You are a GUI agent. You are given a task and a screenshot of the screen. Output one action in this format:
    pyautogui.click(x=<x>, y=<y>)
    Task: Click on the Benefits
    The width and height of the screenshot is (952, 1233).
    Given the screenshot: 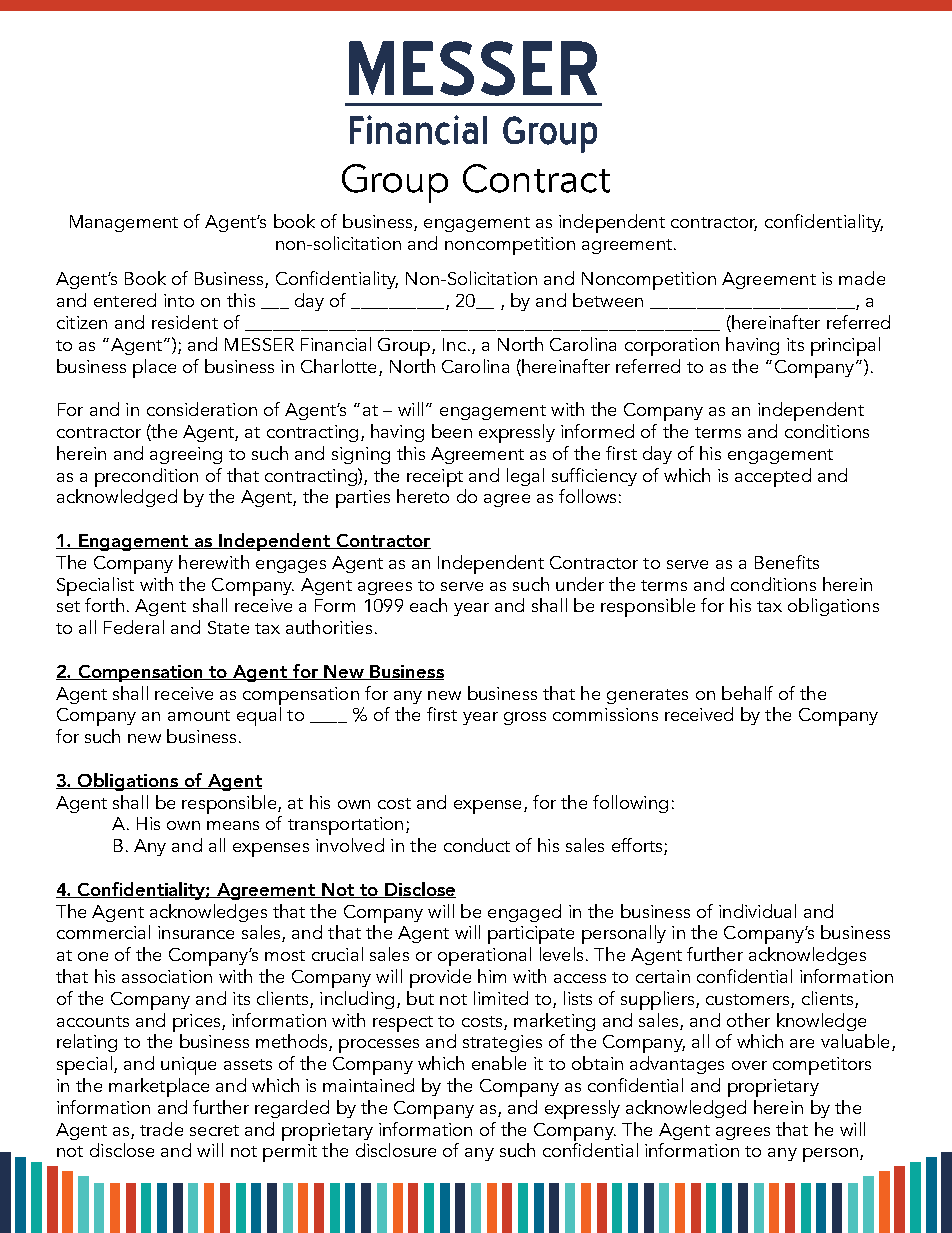 What is the action you would take?
    pyautogui.click(x=787, y=562)
